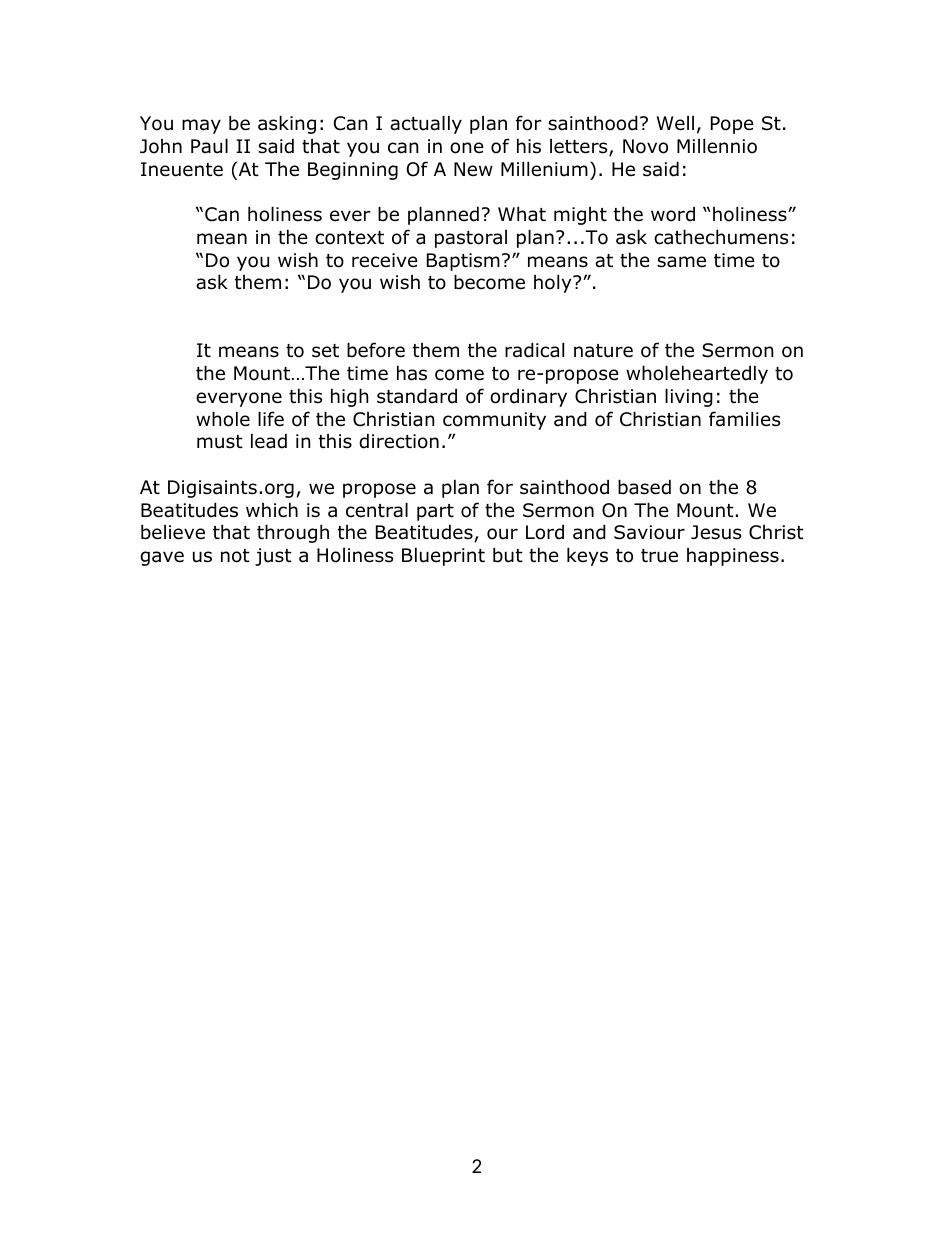  I want to click on life, so click(271, 419).
